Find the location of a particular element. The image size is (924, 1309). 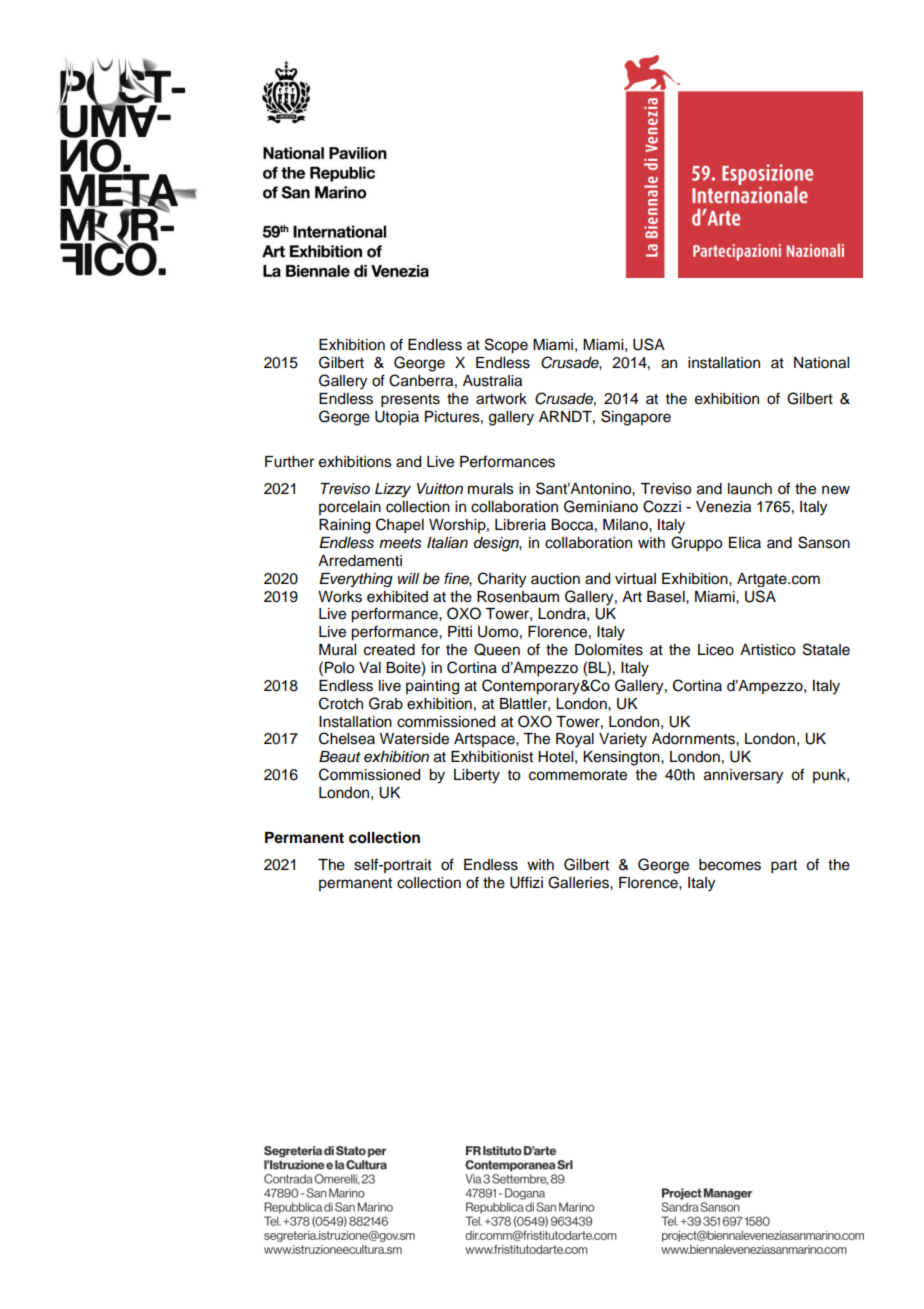

Liberty is located at coordinates (477, 776).
